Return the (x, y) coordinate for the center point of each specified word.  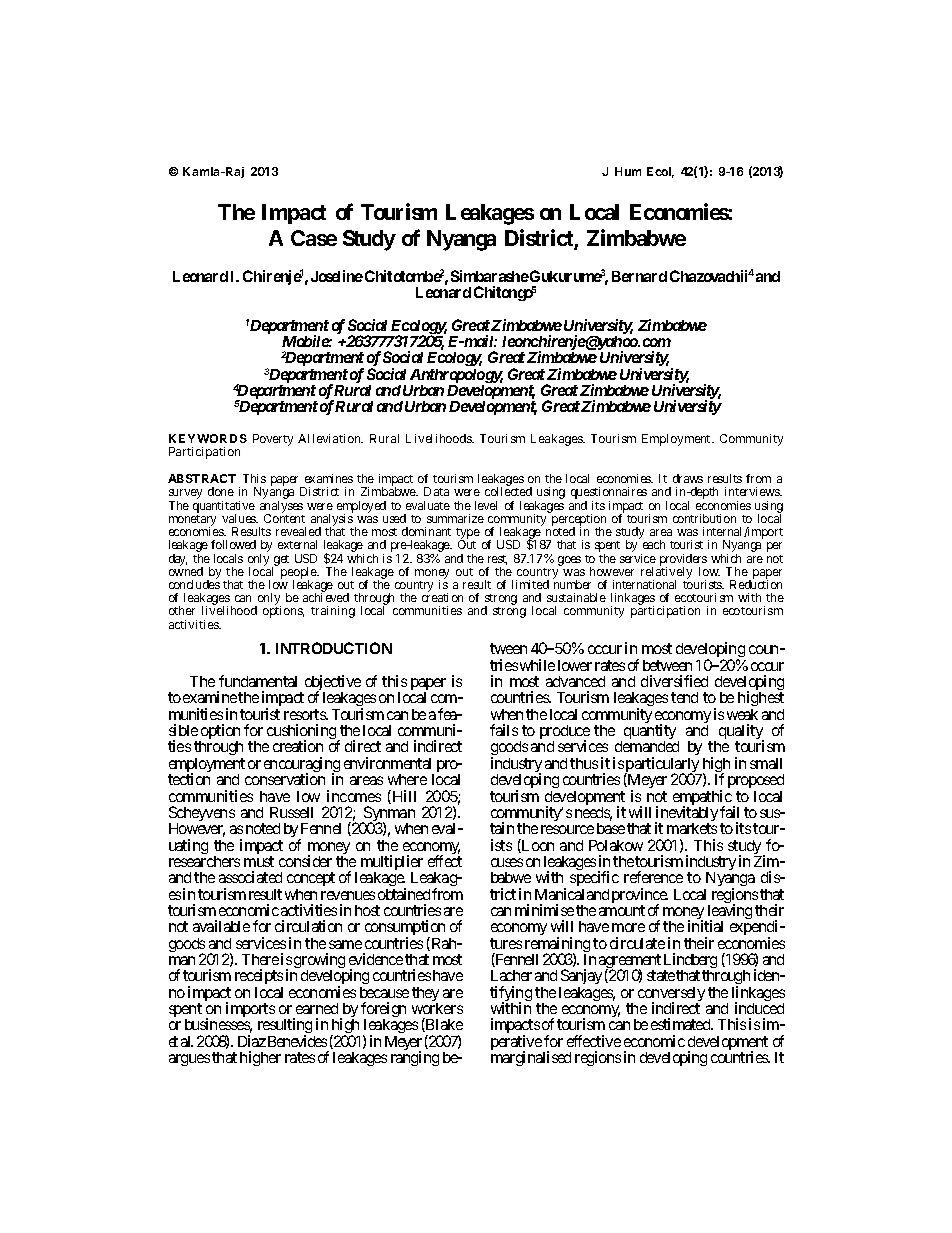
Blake (443, 1025)
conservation (285, 779)
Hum (628, 171)
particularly (663, 766)
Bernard (639, 276)
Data (436, 491)
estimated (682, 1024)
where (407, 779)
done (221, 491)
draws (688, 478)
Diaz (252, 1041)
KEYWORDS (208, 438)
